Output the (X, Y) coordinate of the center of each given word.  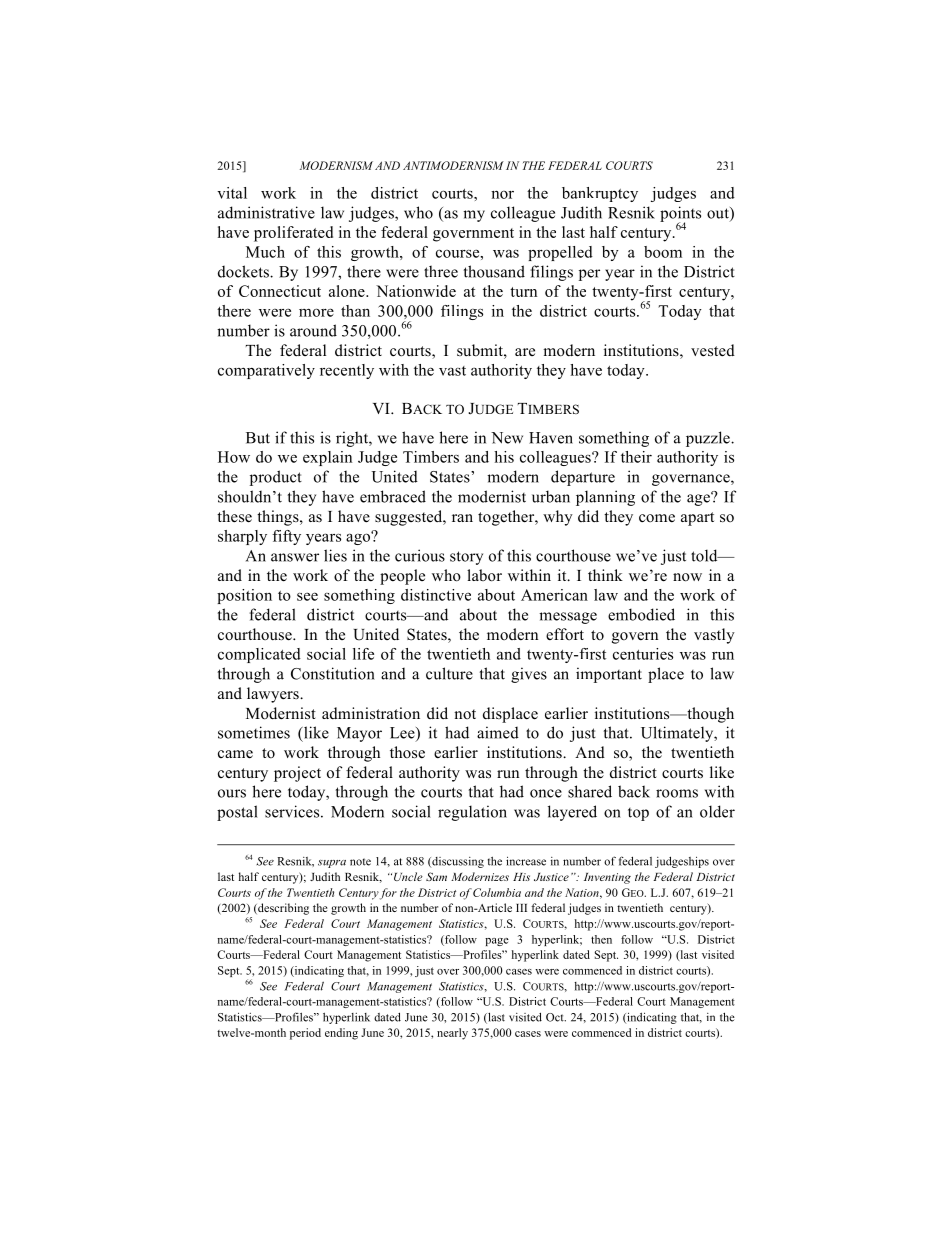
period (305, 1034)
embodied (641, 614)
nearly (452, 1034)
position (244, 596)
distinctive (436, 595)
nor (502, 194)
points (680, 215)
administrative (266, 212)
